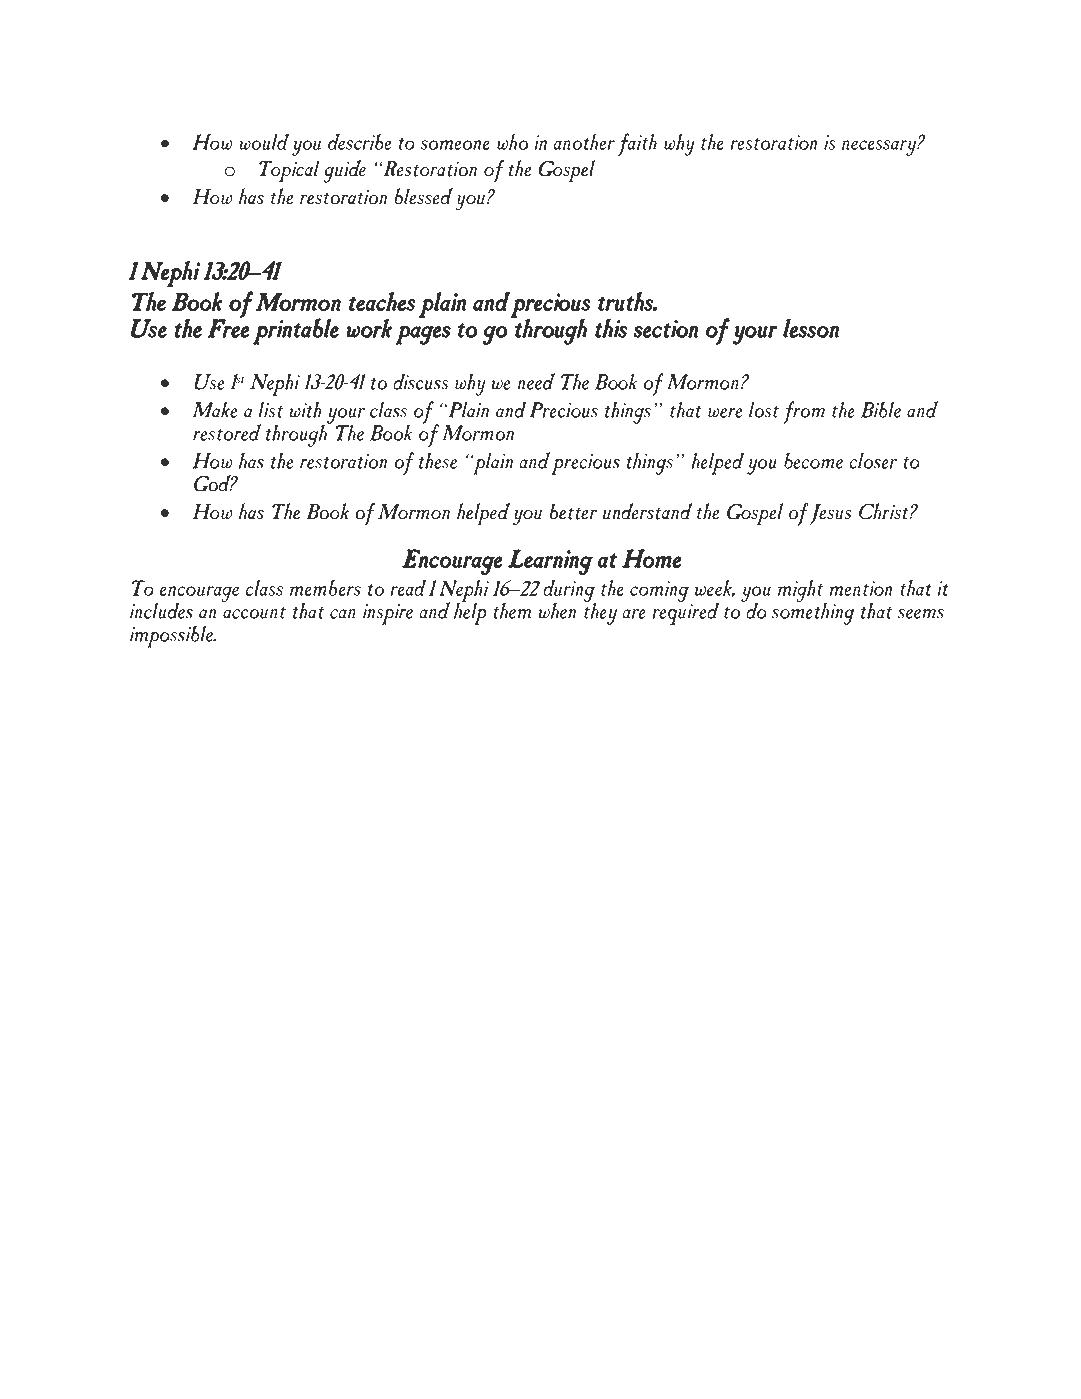 Image resolution: width=1081 pixels, height=1399 pixels. Describe the element at coordinates (573, 511) in the screenshot. I see `better` at that location.
